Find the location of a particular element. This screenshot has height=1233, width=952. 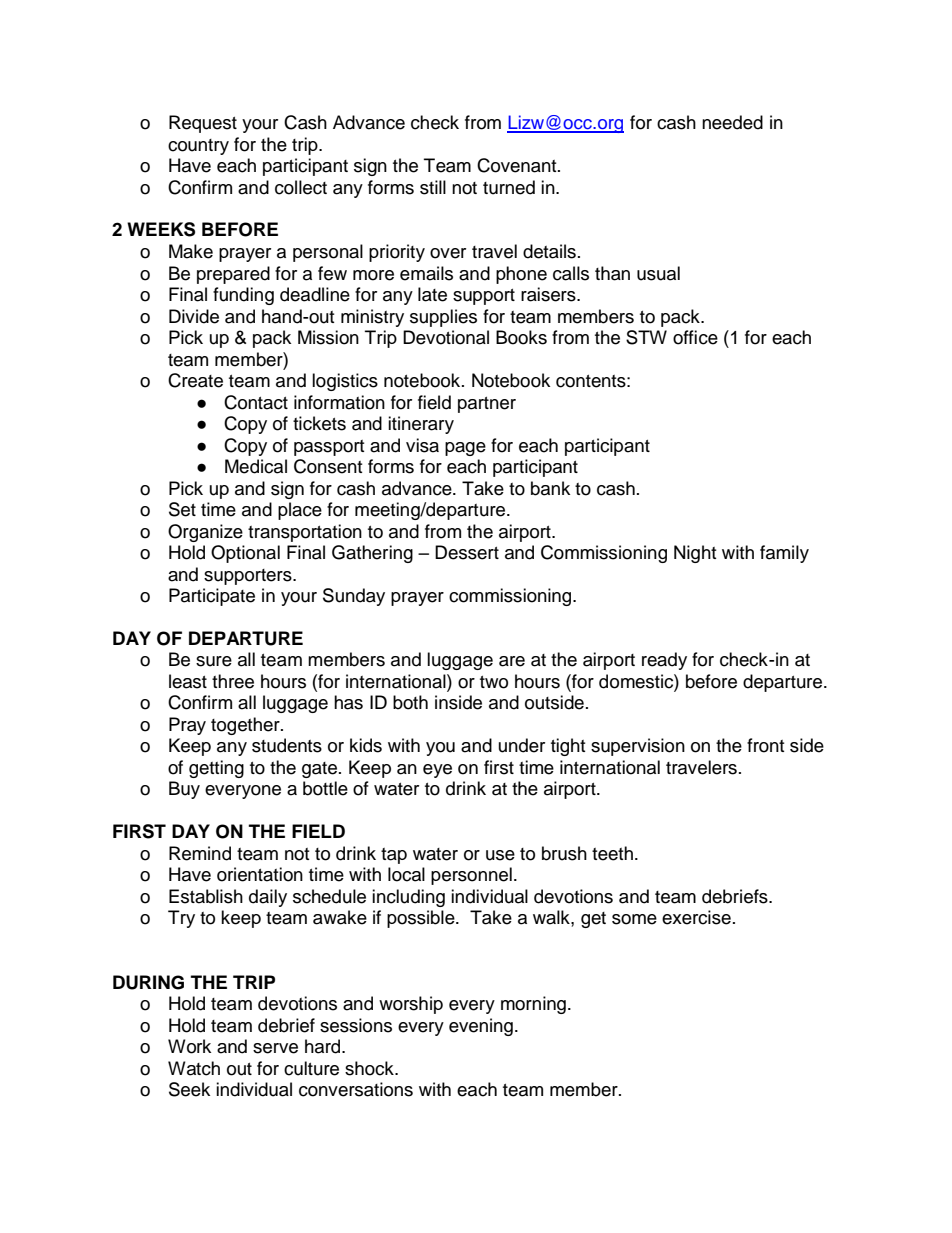

needed is located at coordinates (732, 122).
